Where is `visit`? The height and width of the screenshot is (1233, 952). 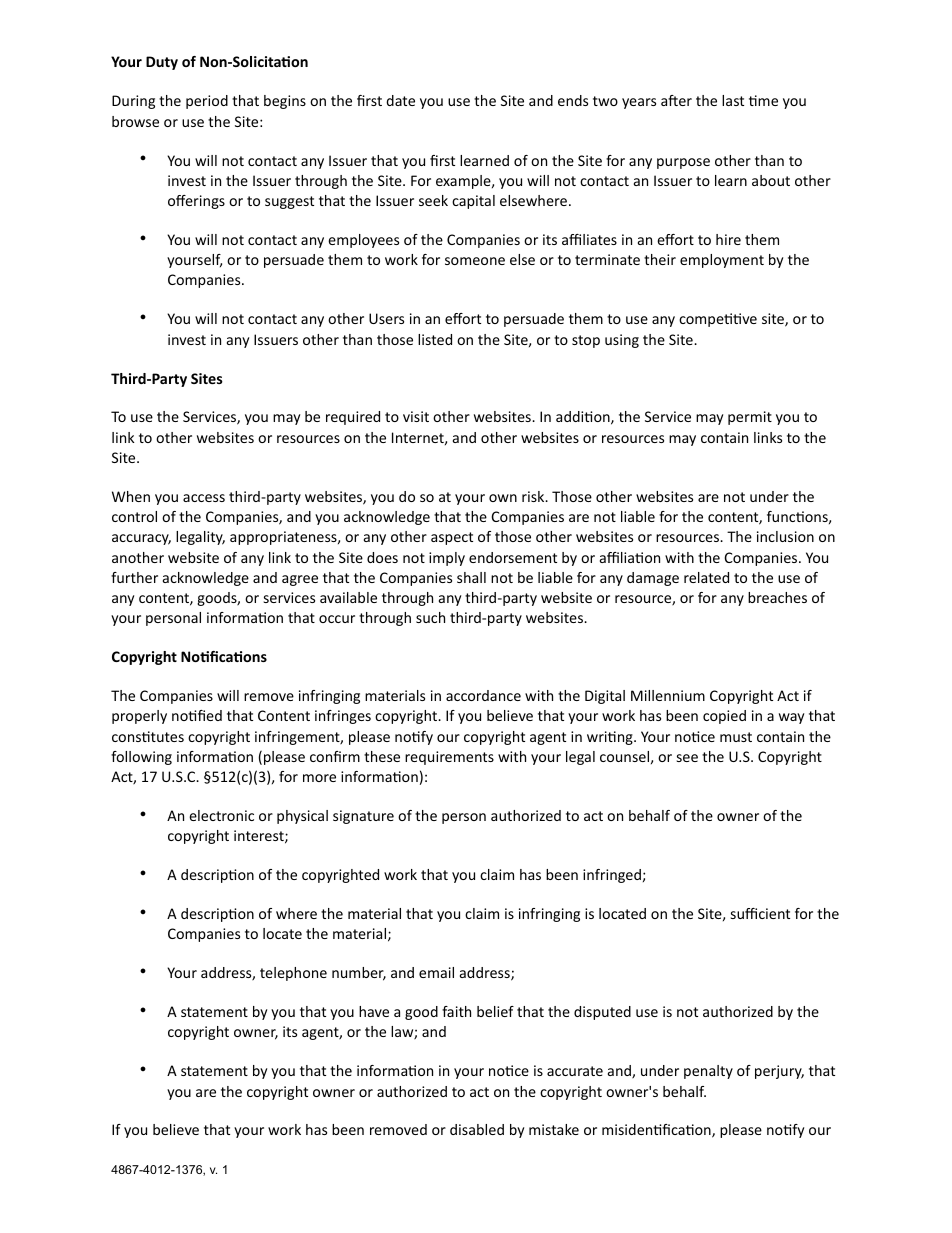
visit is located at coordinates (416, 416).
